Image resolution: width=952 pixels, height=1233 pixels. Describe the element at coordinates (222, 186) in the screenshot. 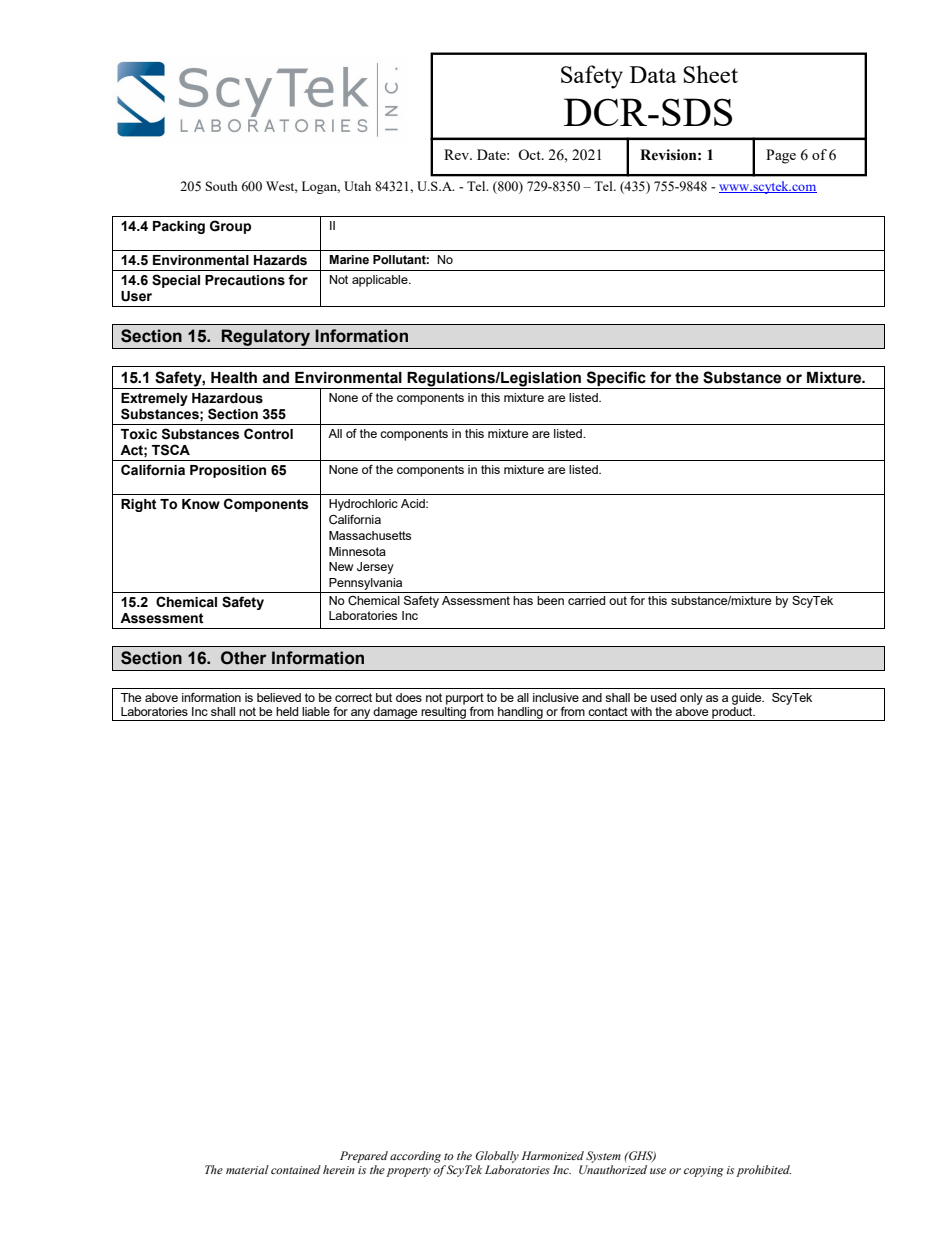

I see `South` at that location.
